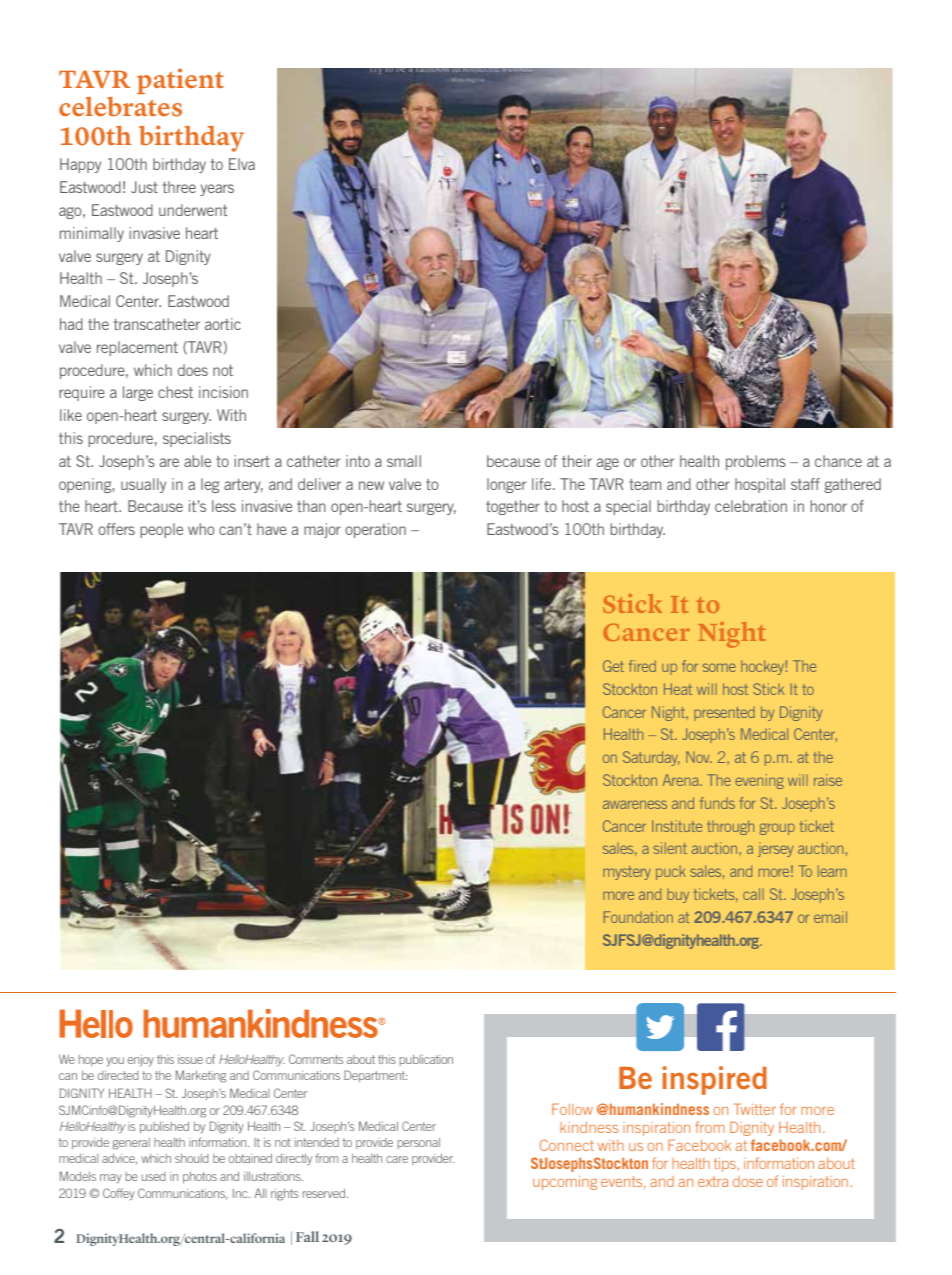 This page has height=1275, width=952. Describe the element at coordinates (642, 666) in the page. I see `fired` at that location.
